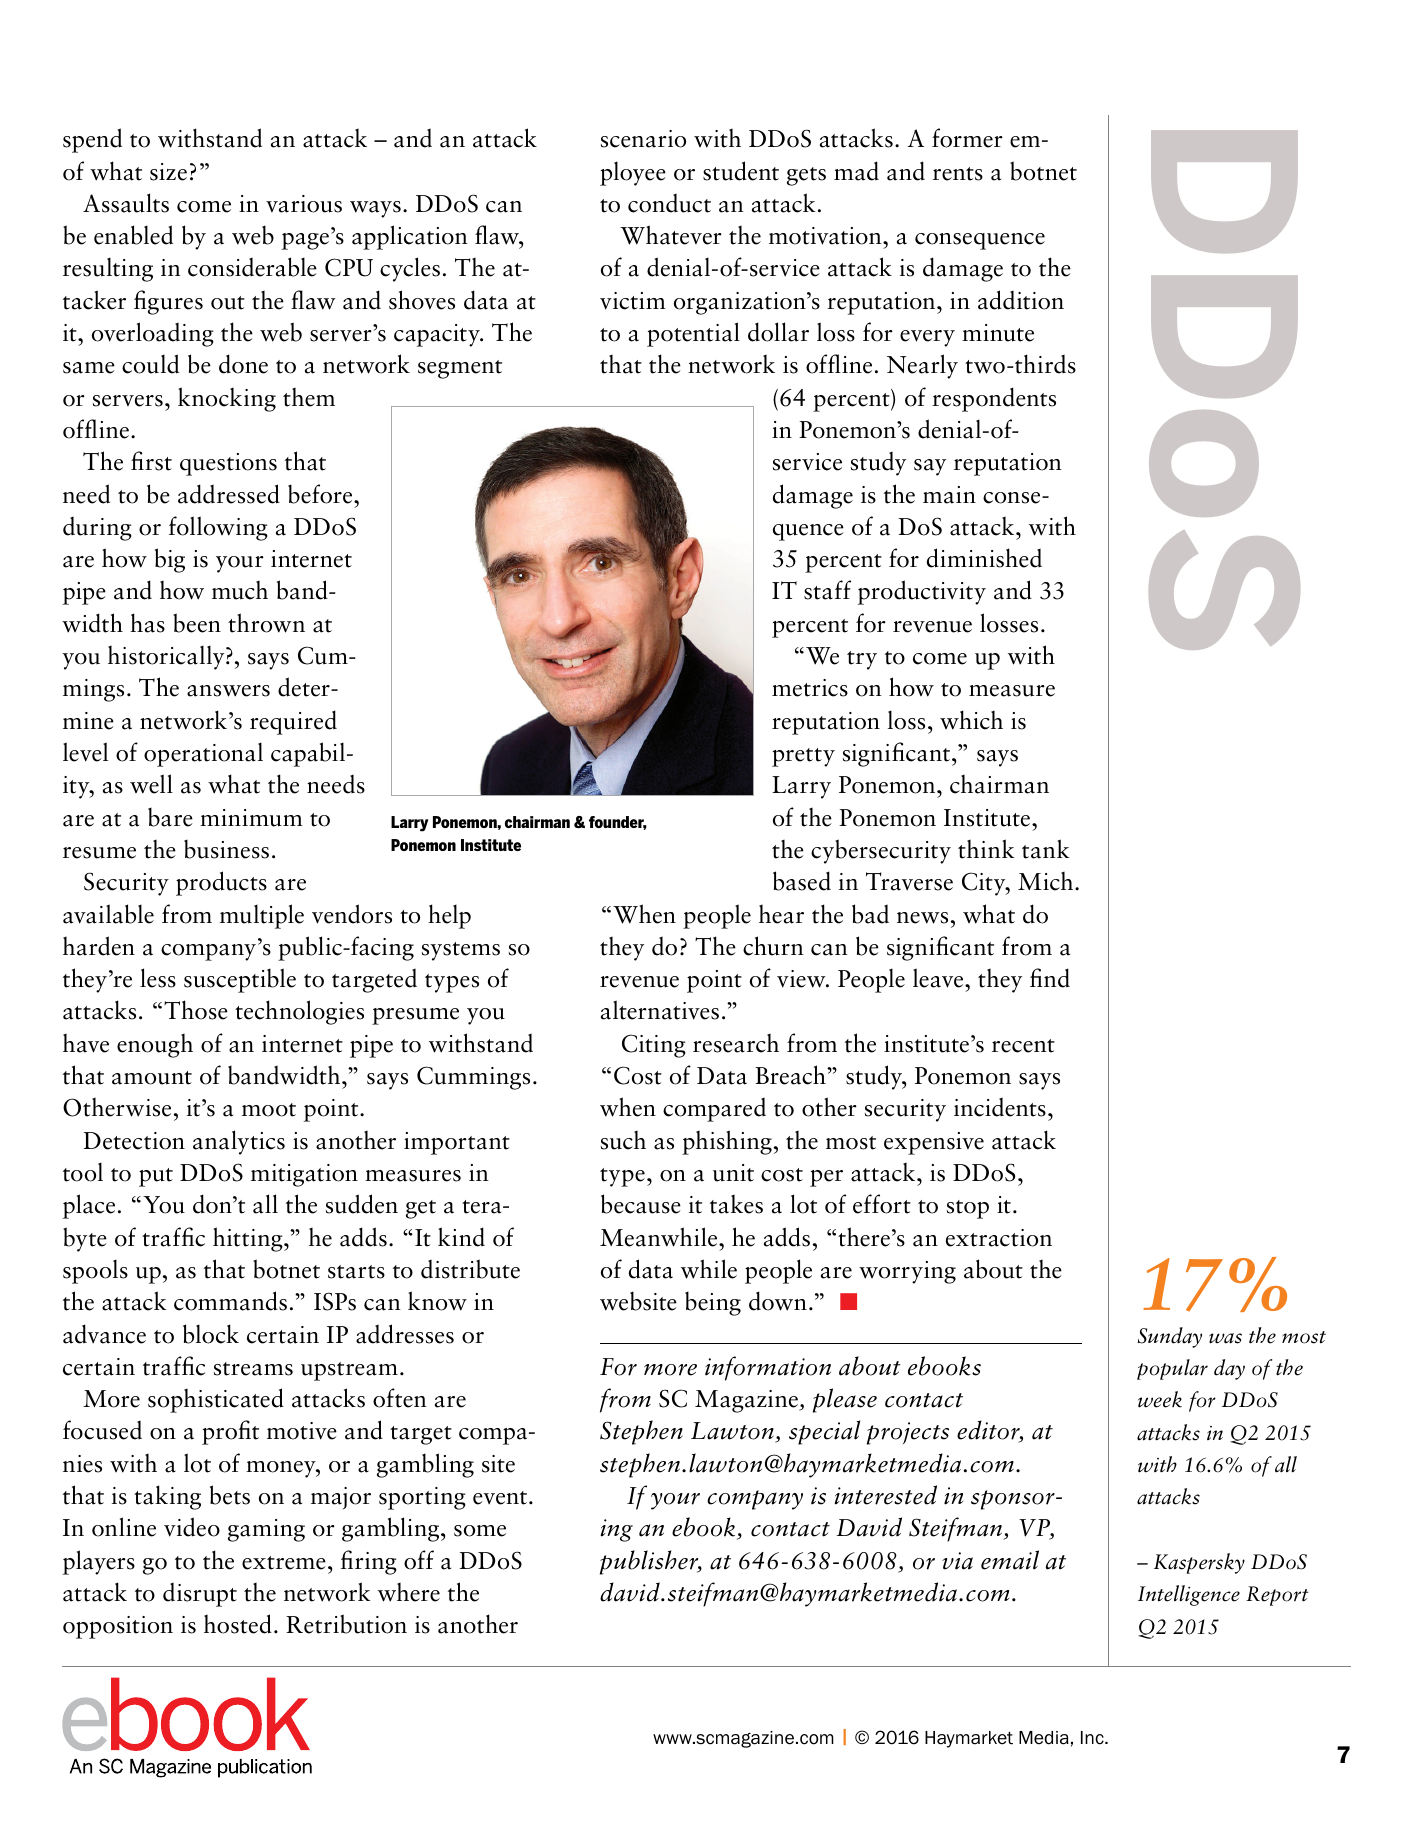 This screenshot has width=1413, height=1828. Describe the element at coordinates (480, 1531) in the screenshot. I see `some` at that location.
